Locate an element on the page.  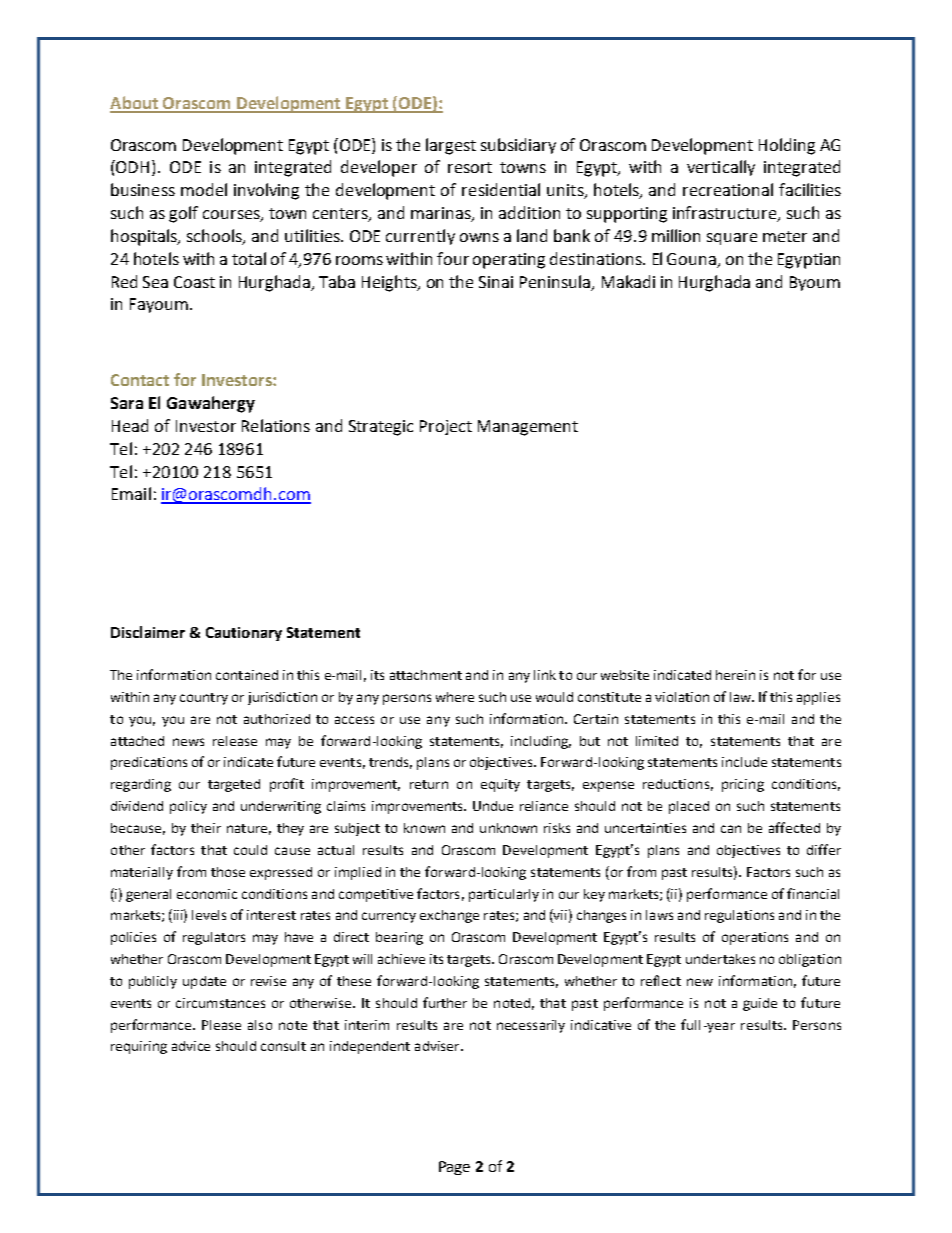
advice is located at coordinates (191, 1046).
